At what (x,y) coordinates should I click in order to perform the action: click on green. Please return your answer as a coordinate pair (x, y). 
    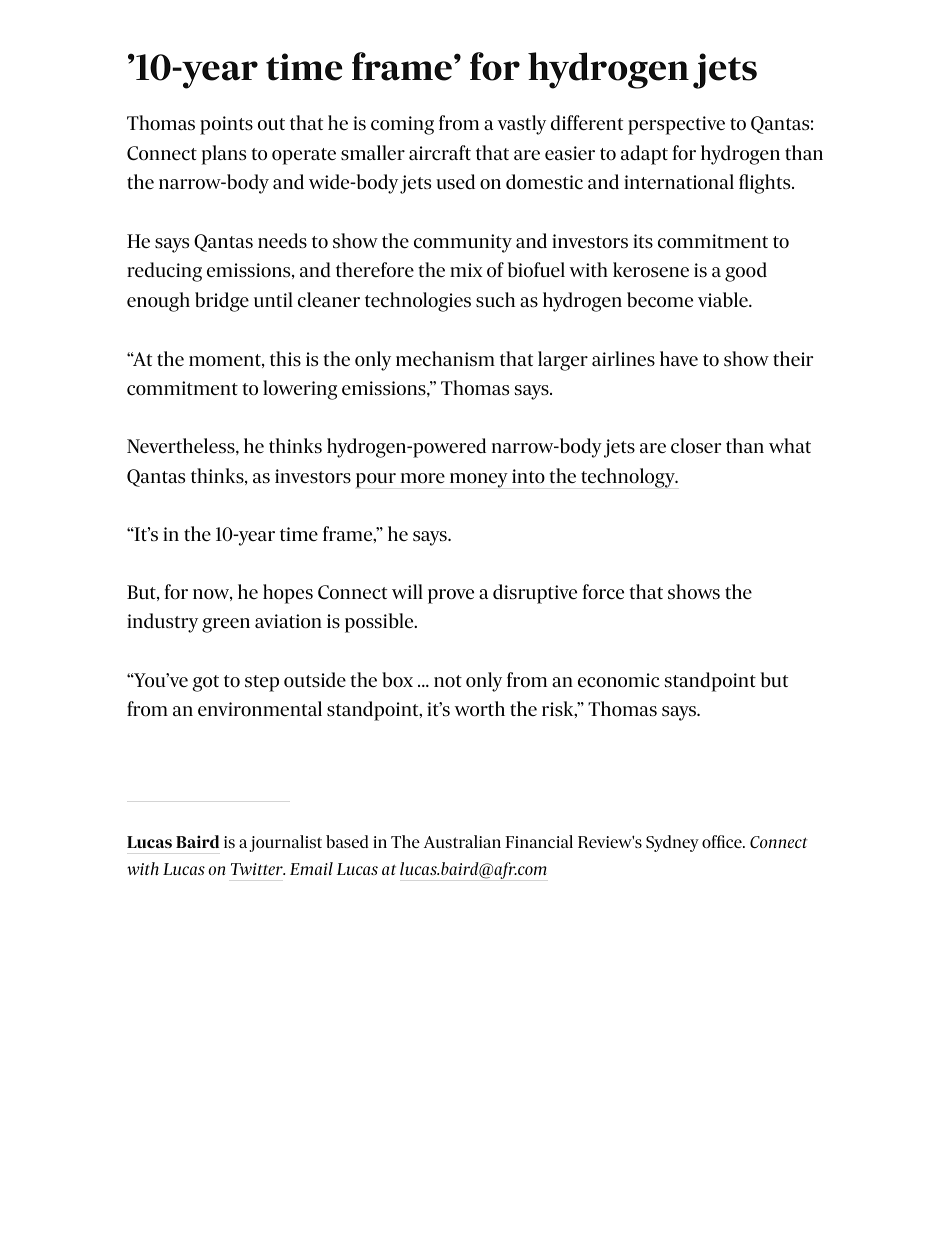
    Looking at the image, I should click on (226, 625).
